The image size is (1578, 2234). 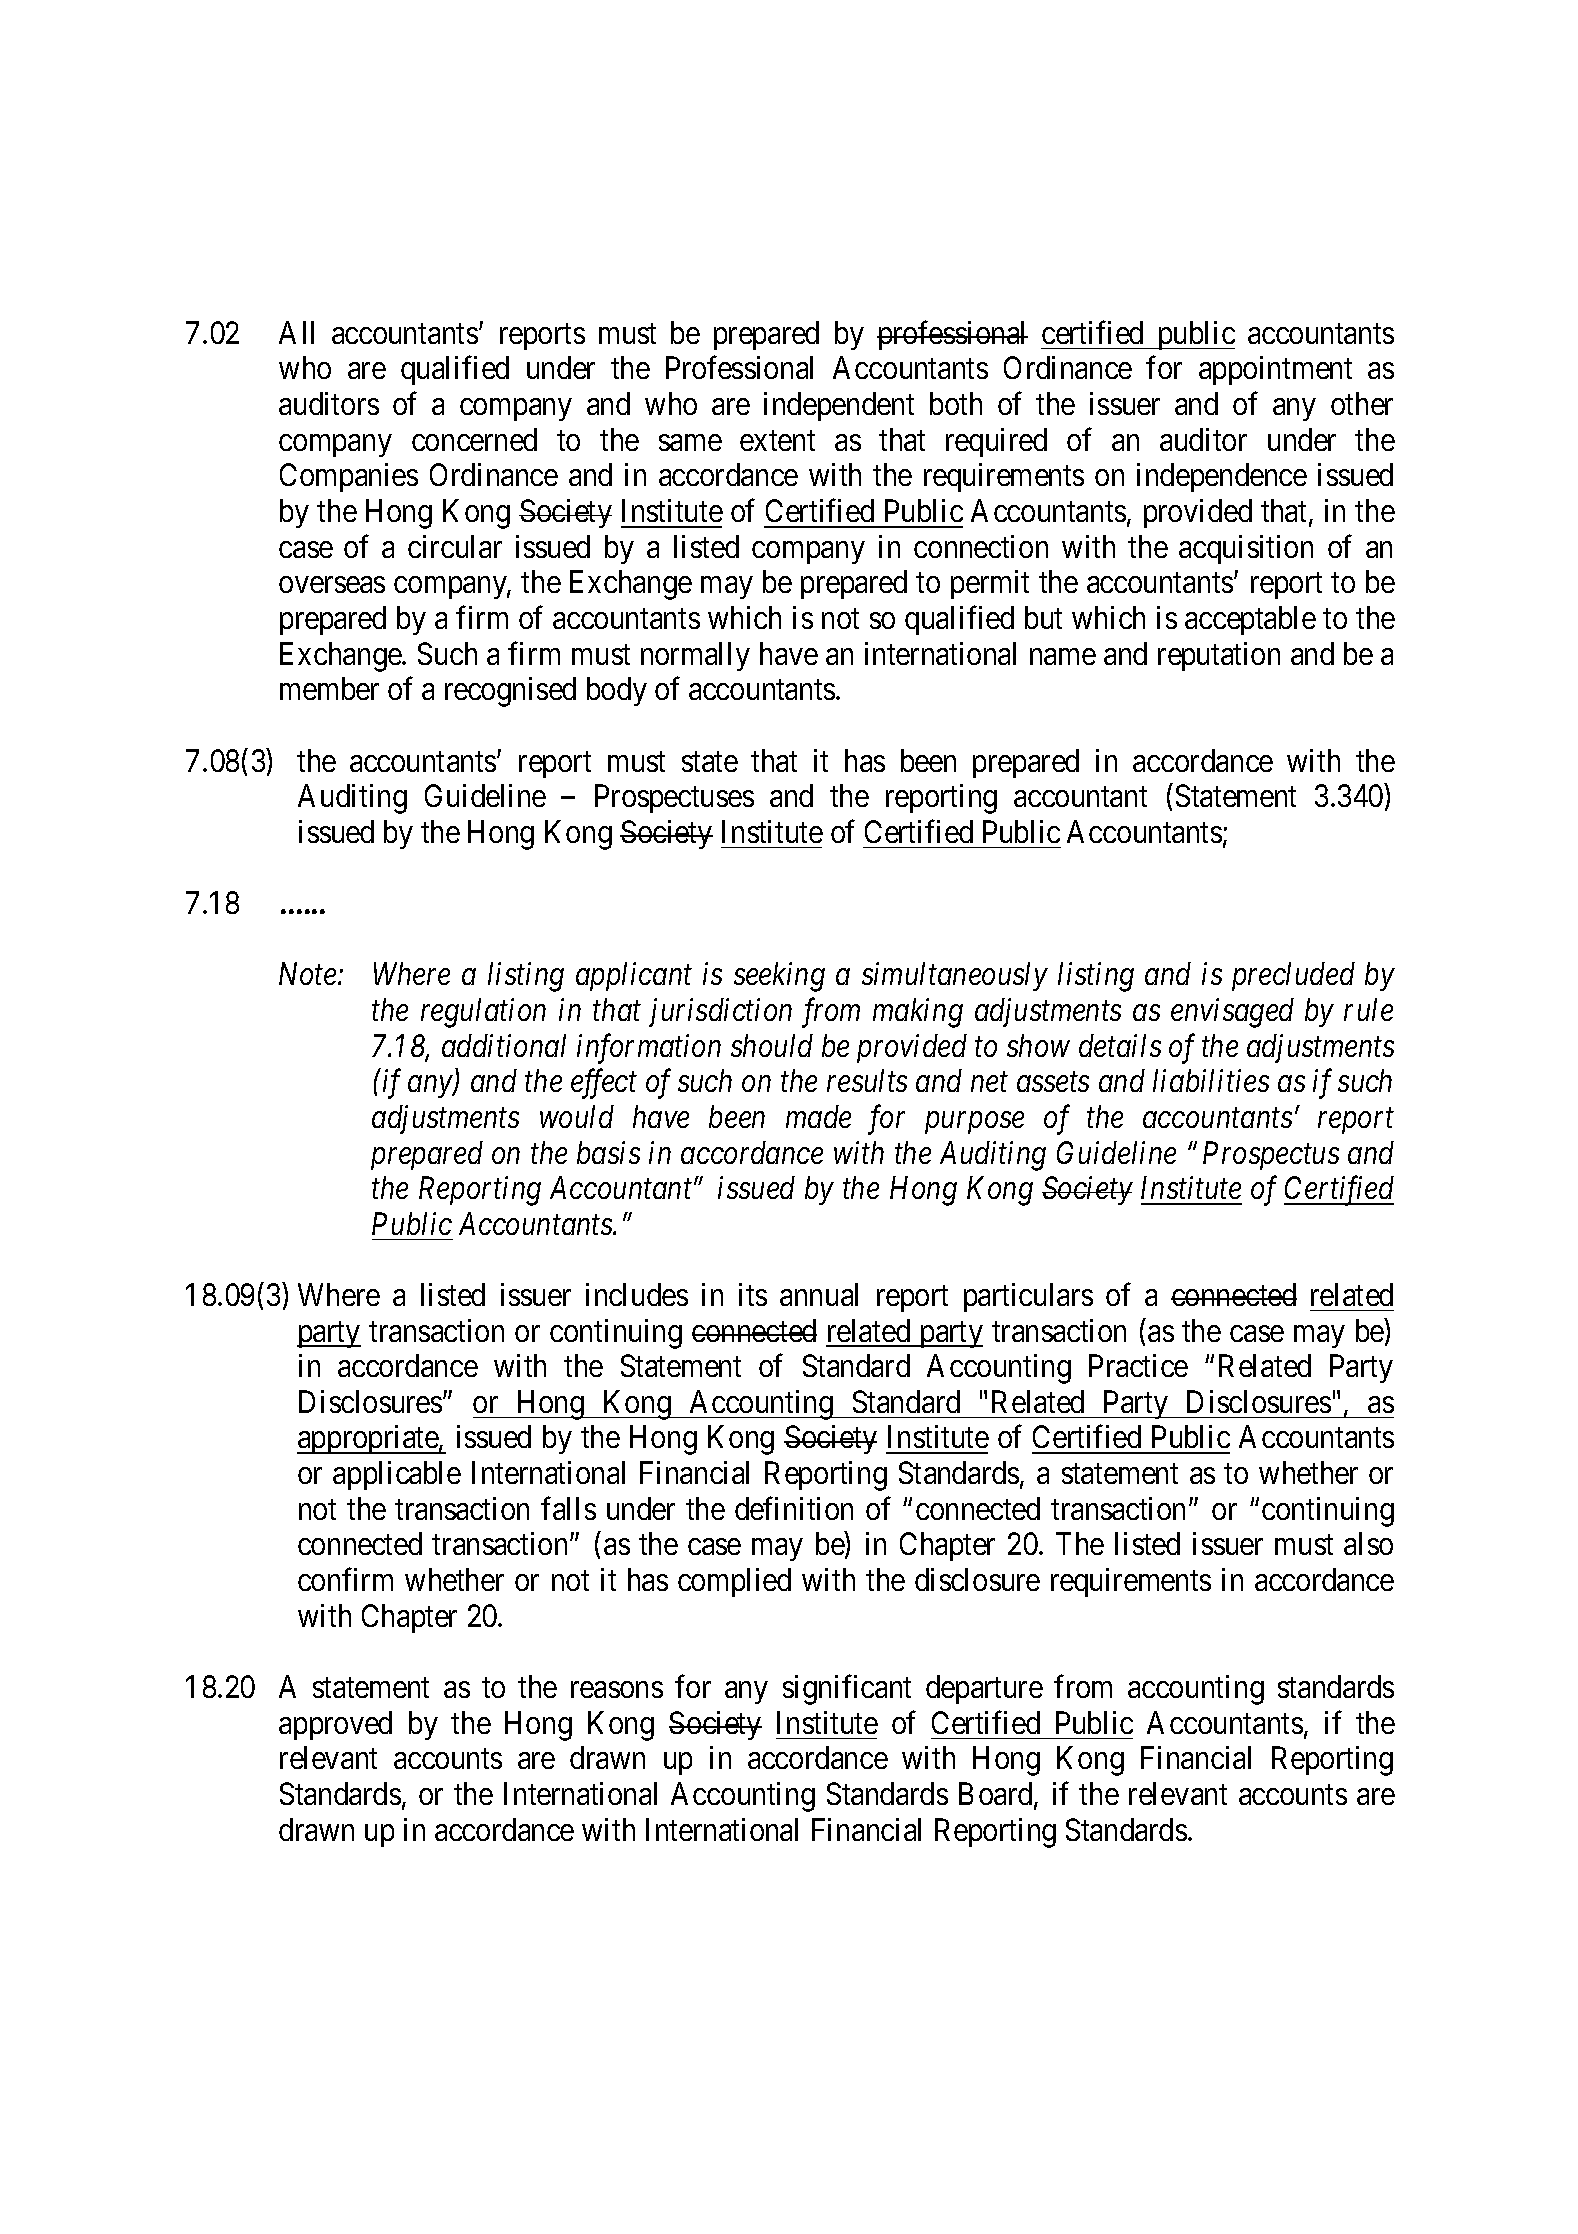 What do you see at coordinates (335, 1725) in the screenshot?
I see `approved` at bounding box center [335, 1725].
